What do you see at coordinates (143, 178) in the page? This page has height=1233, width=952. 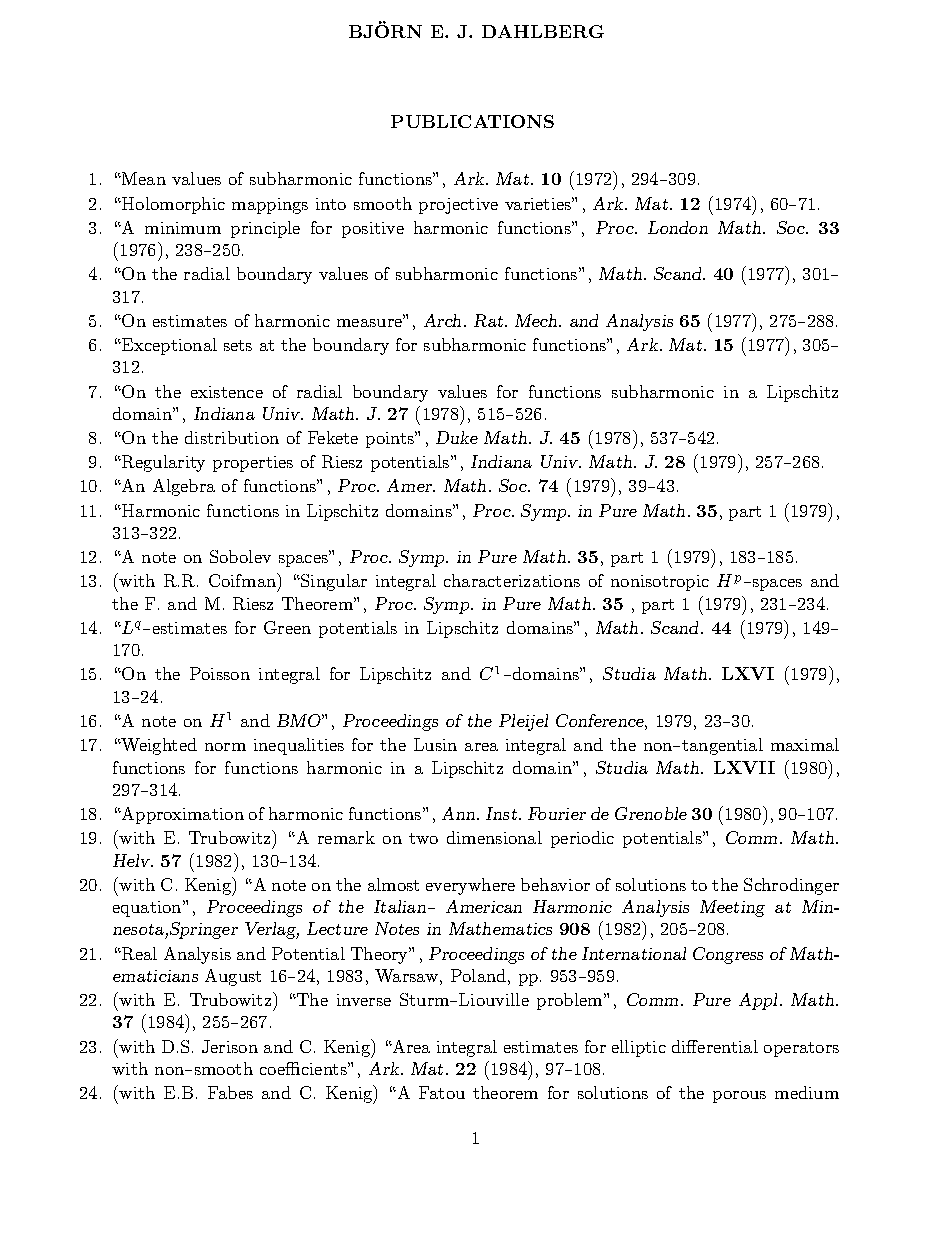 I see `Mean` at bounding box center [143, 178].
